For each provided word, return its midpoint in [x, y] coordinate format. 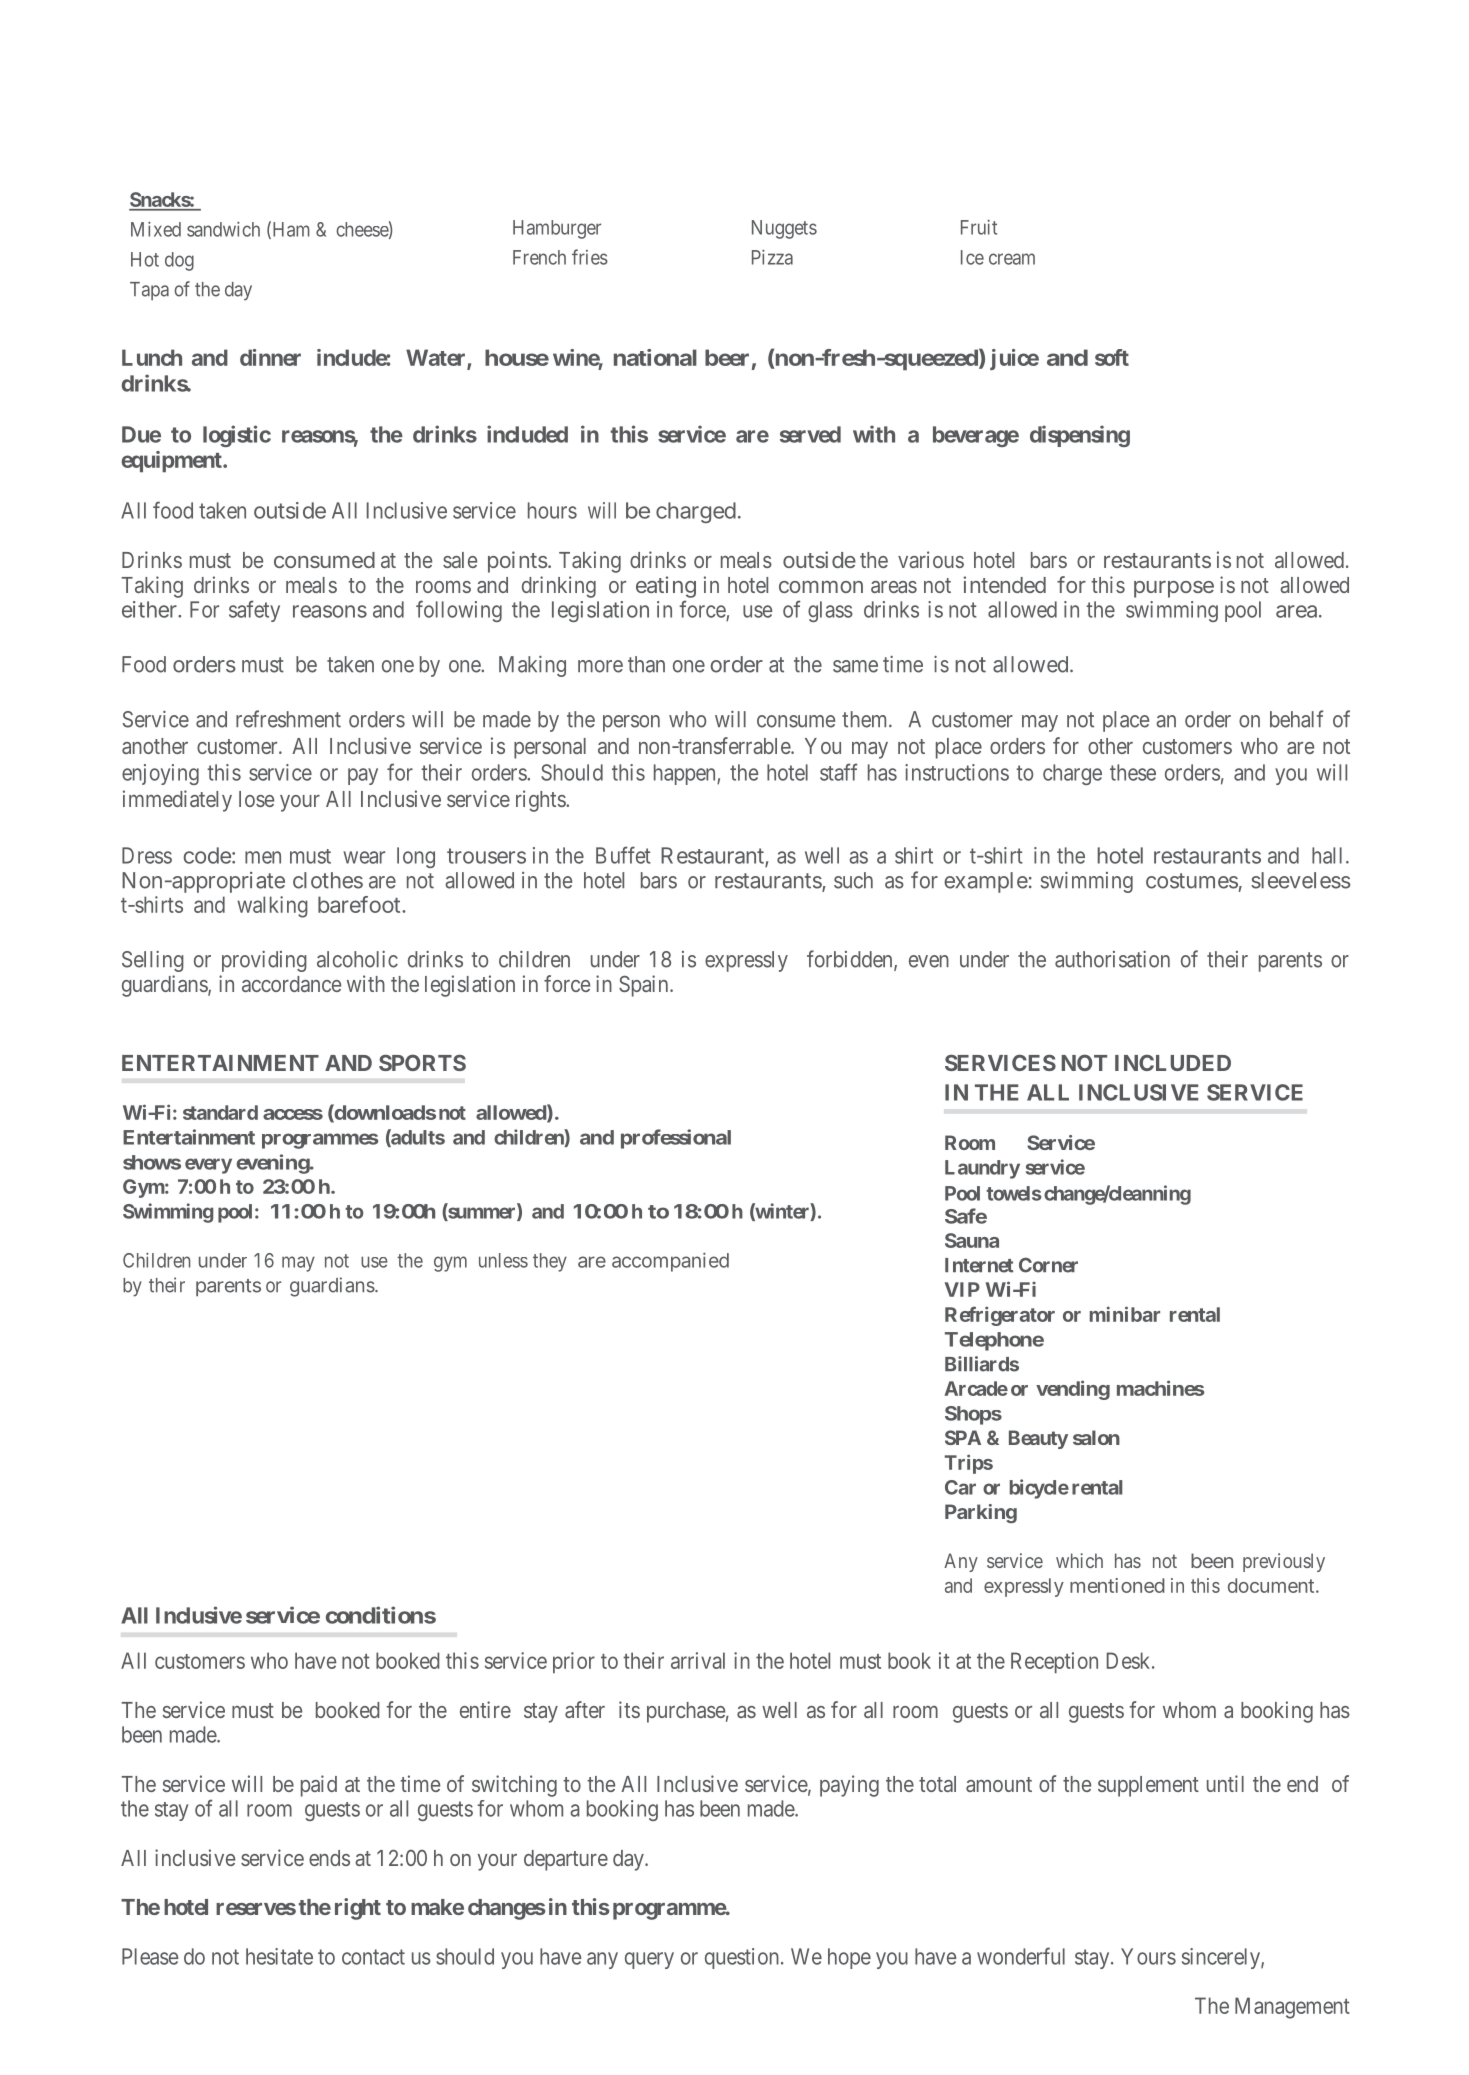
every [208, 1166]
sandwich [223, 229]
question [743, 1958]
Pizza [772, 257]
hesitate [279, 1956]
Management [1292, 2008]
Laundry [982, 1169]
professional [676, 1139]
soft [1112, 357]
